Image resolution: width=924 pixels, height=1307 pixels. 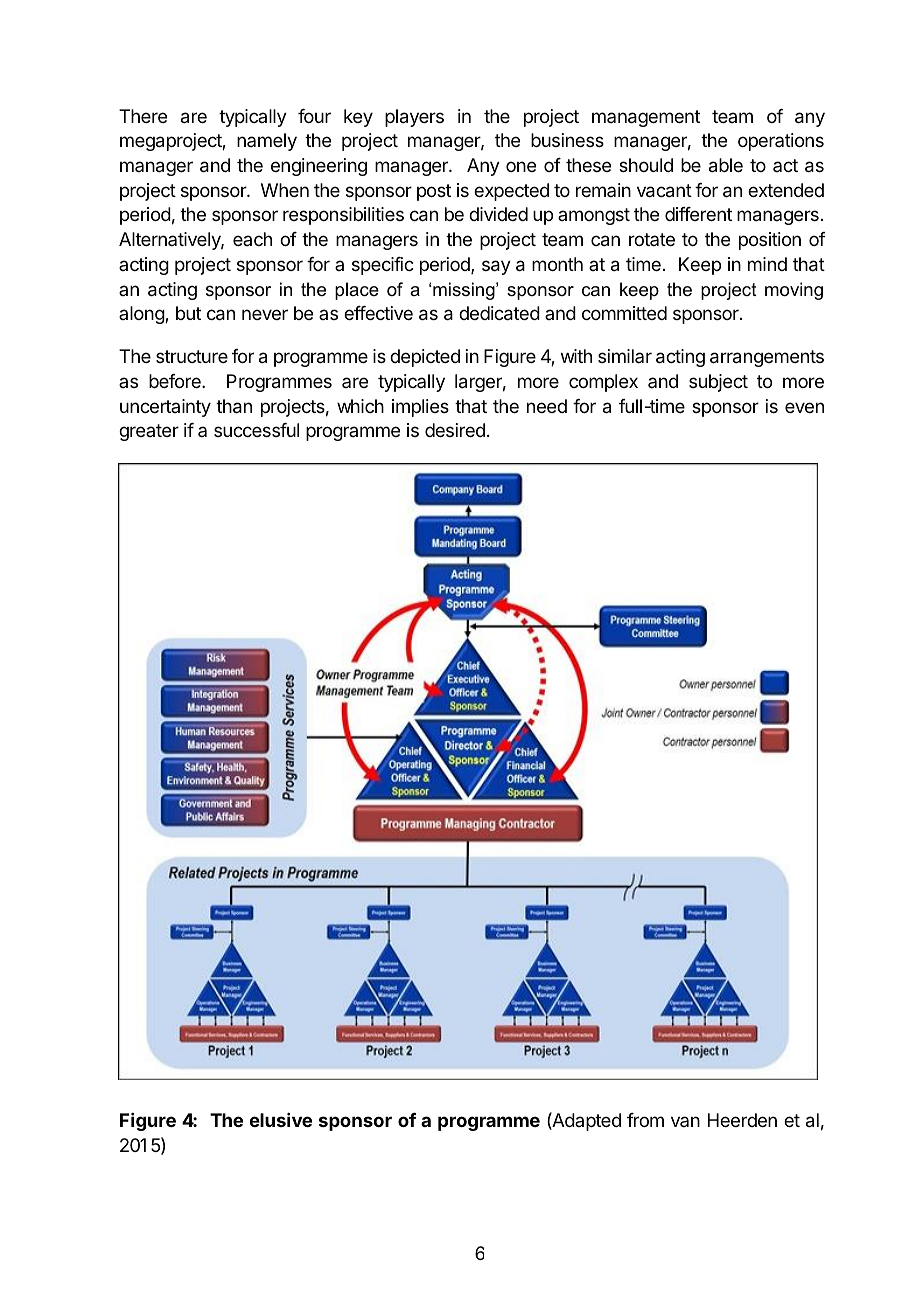 I want to click on namely, so click(x=267, y=142).
